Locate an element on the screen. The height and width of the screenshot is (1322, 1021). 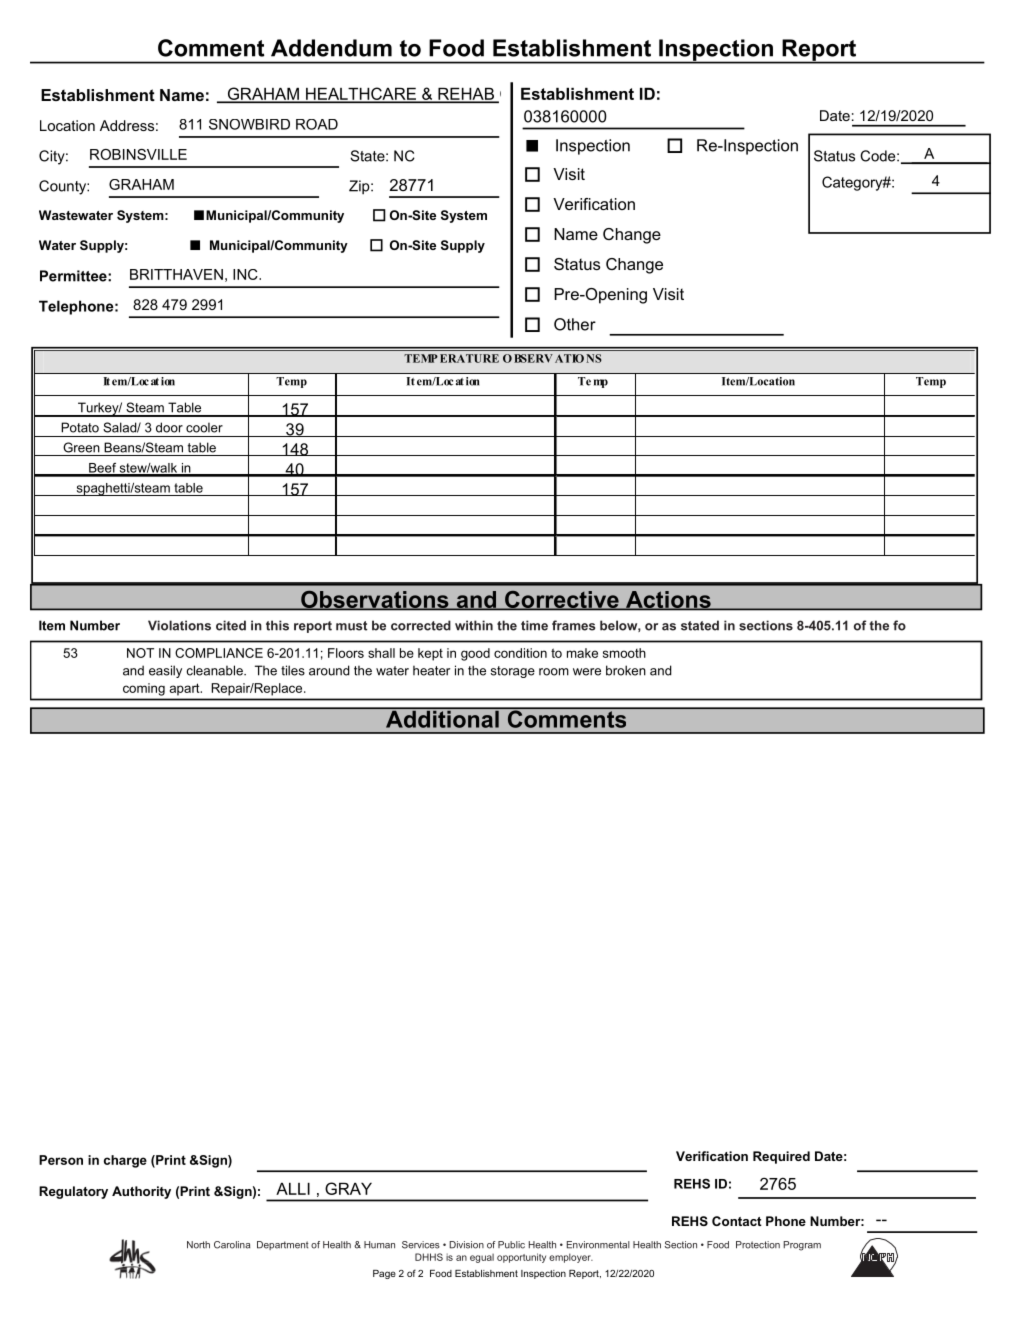
Actions is located at coordinates (668, 600).
